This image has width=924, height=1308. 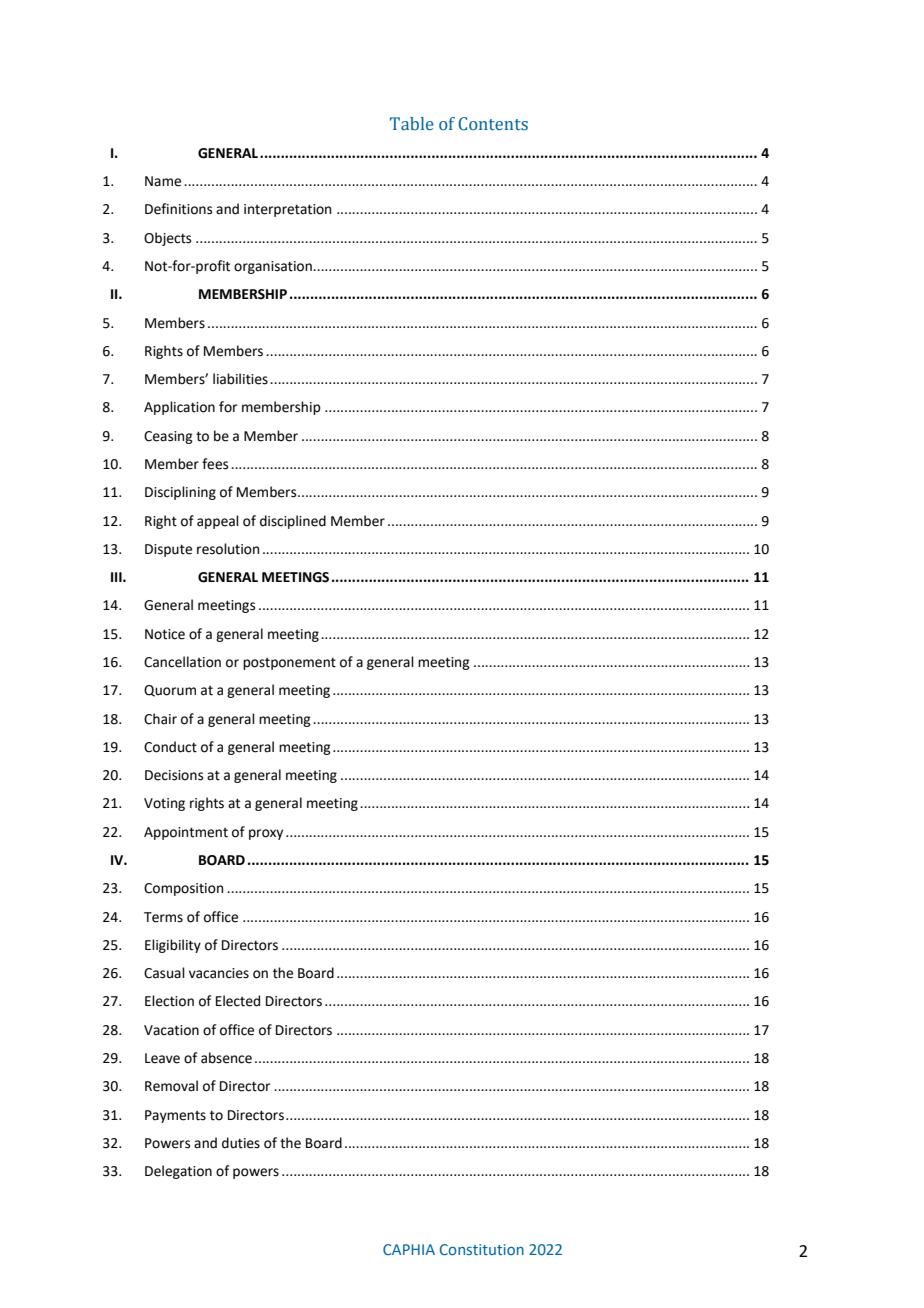 What do you see at coordinates (287, 210) in the image?
I see `interpretation` at bounding box center [287, 210].
